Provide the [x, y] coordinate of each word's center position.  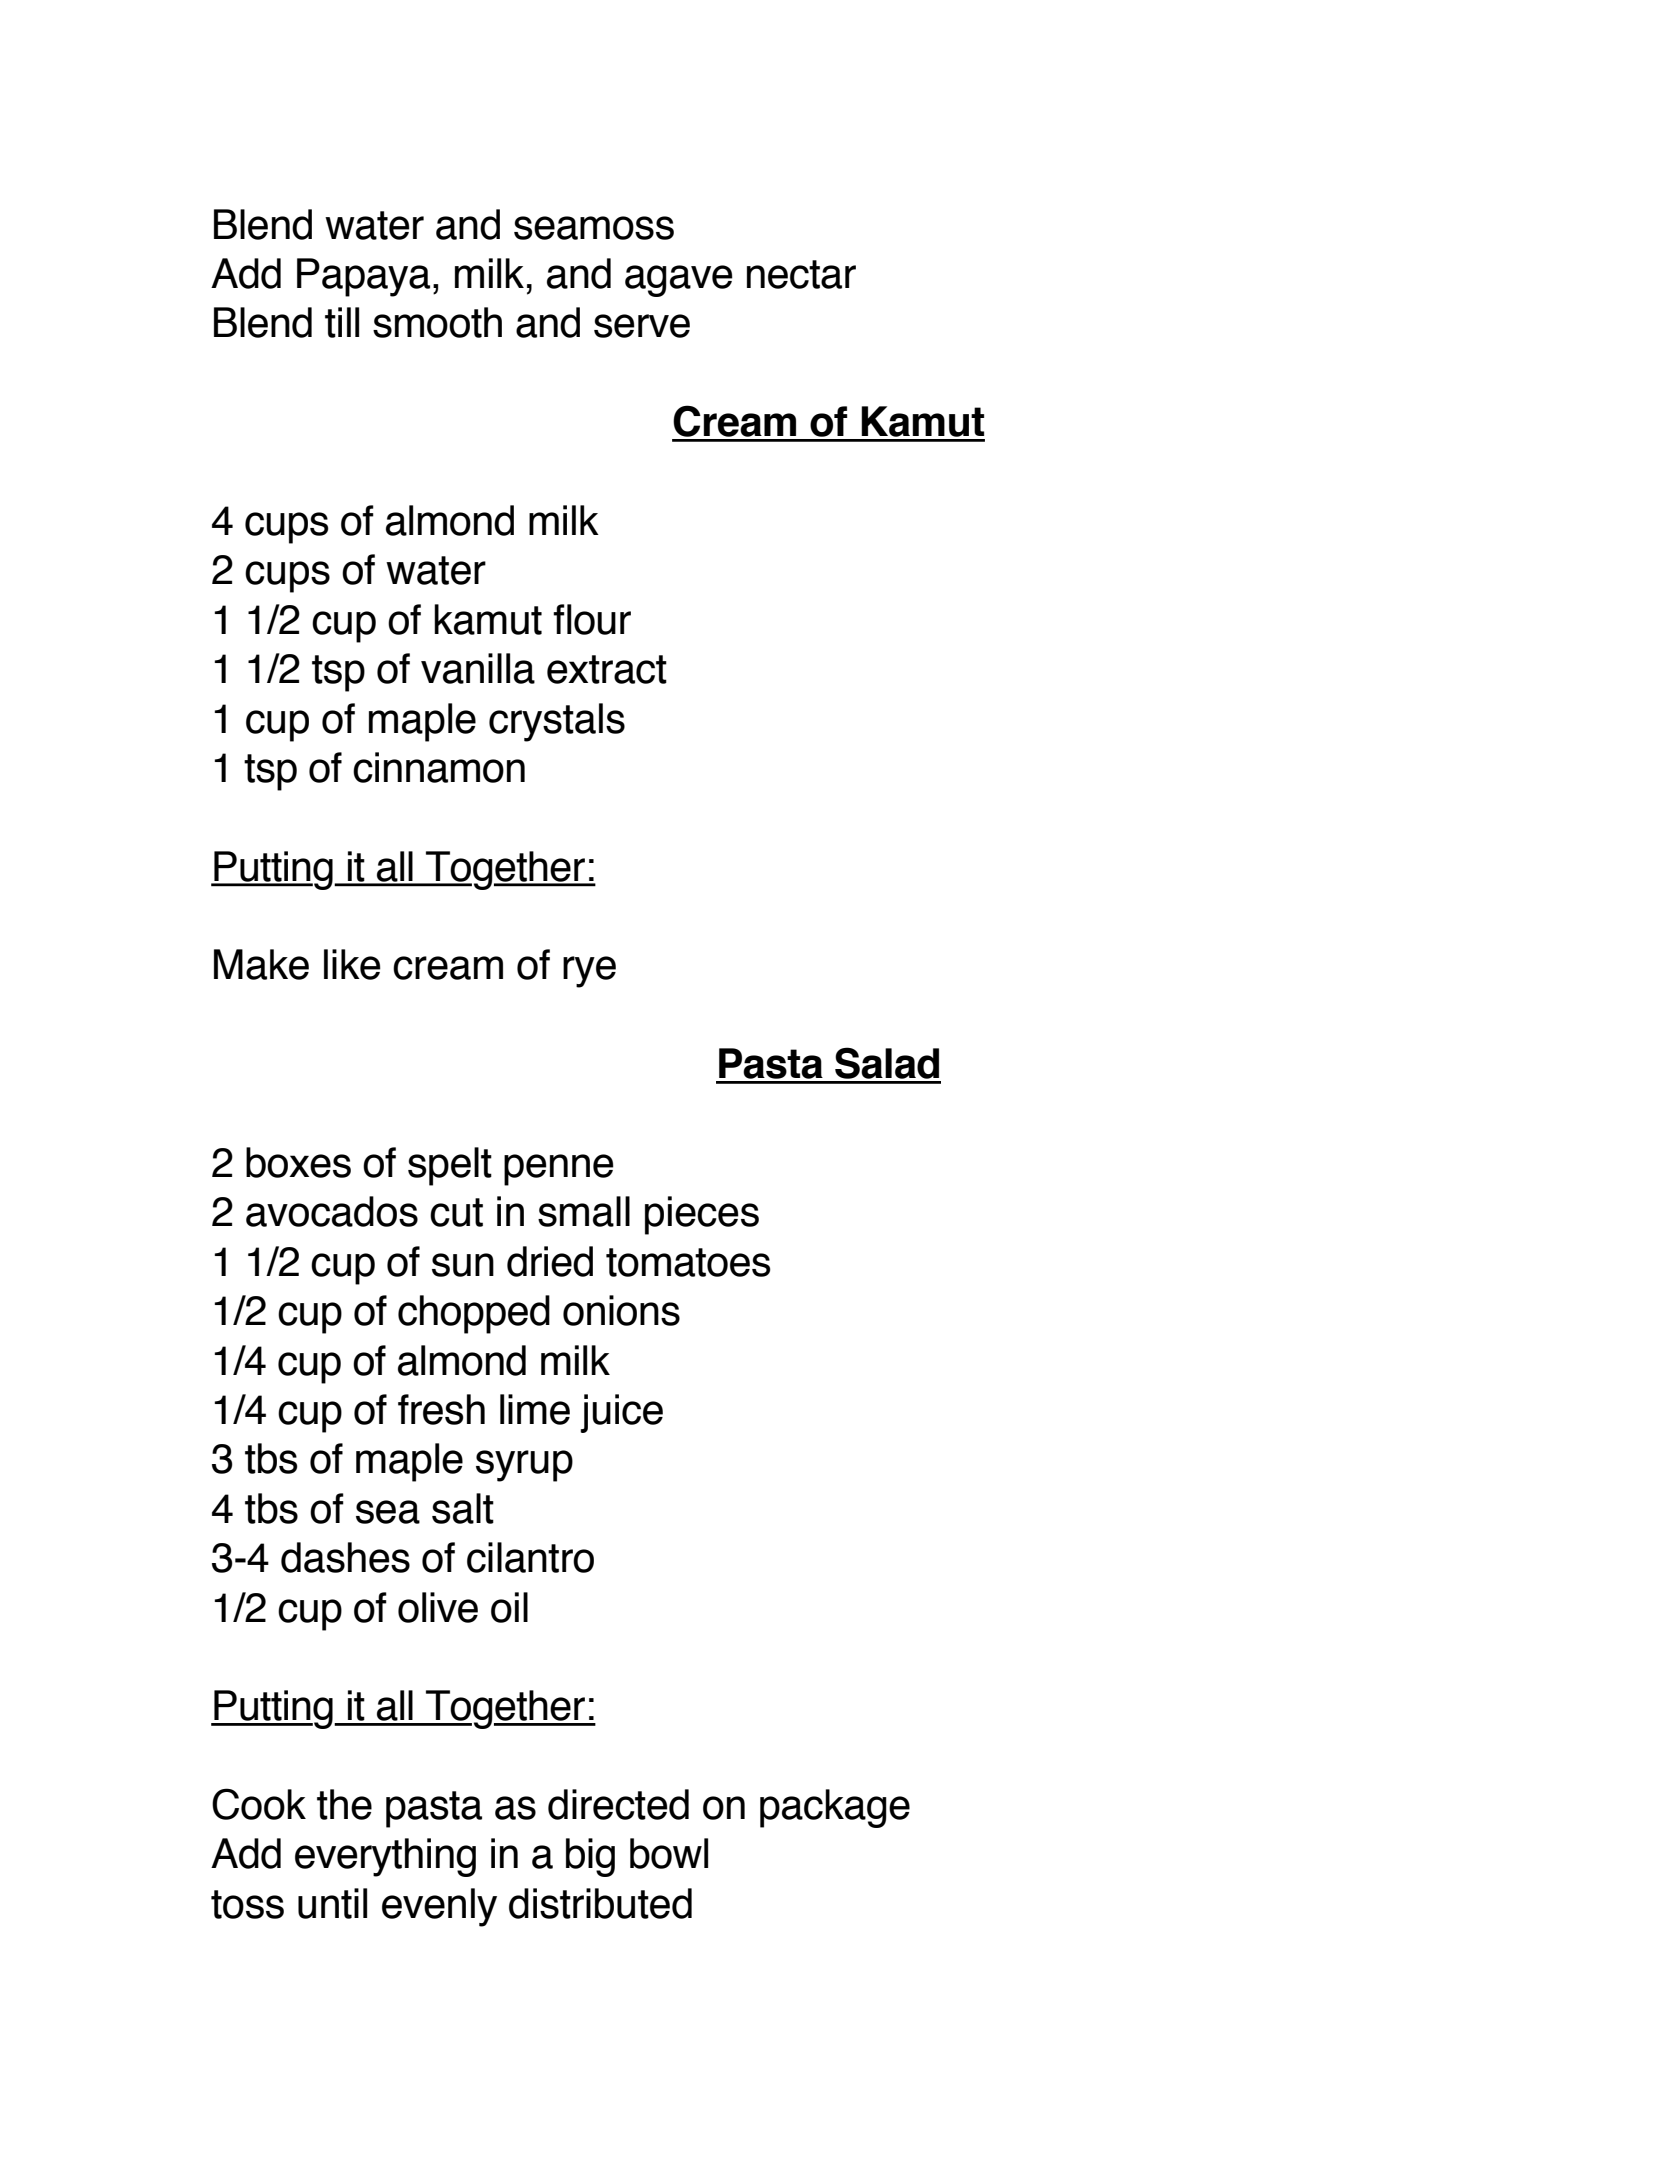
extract [607, 669]
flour [592, 619]
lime [535, 1409]
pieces [702, 1215]
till [342, 322]
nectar [801, 274]
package [835, 1808]
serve [642, 326]
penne [559, 1170]
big [590, 1857]
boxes [298, 1162]
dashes [345, 1557]
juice [621, 1413]
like [352, 964]
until [332, 1903]
